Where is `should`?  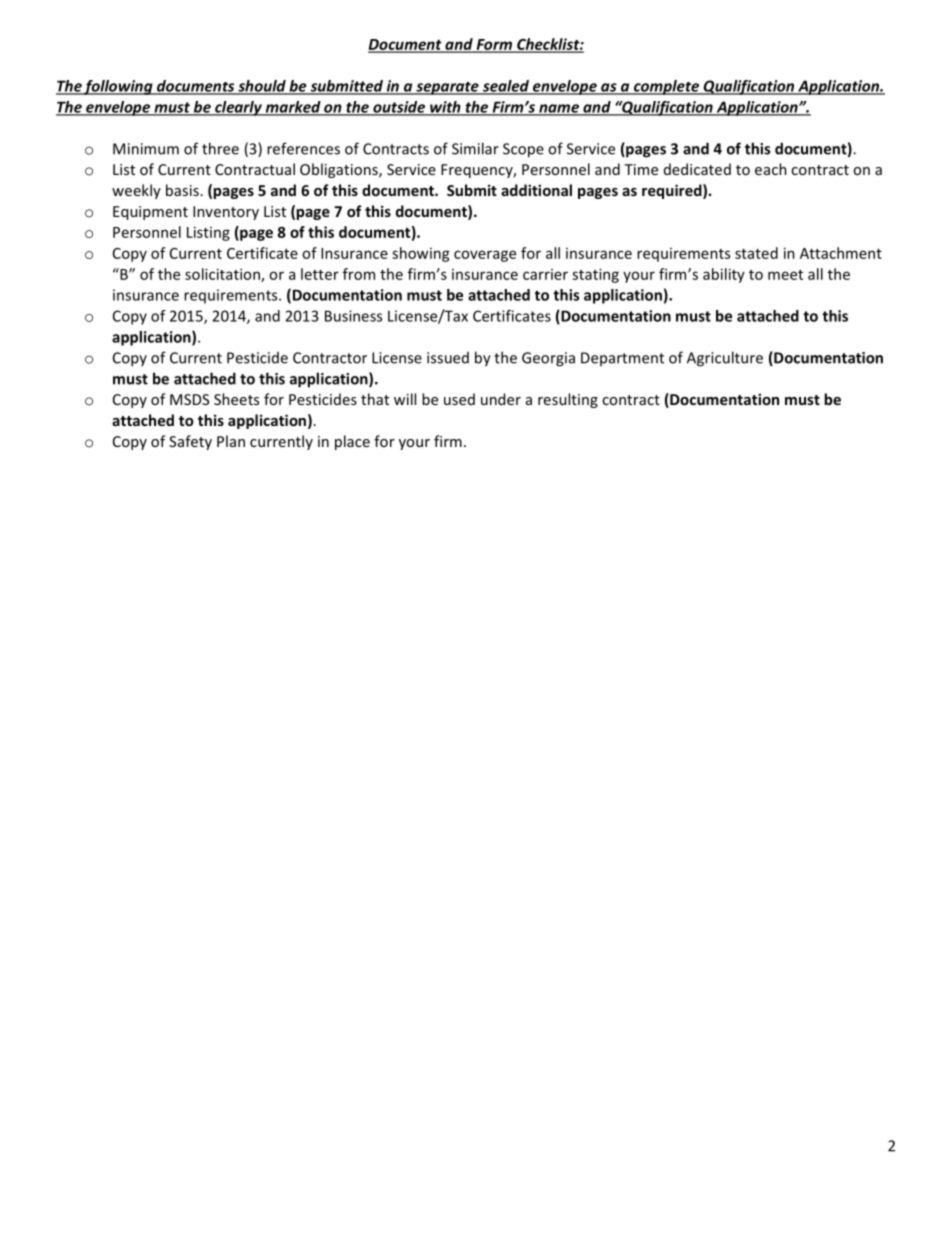
should is located at coordinates (262, 87).
